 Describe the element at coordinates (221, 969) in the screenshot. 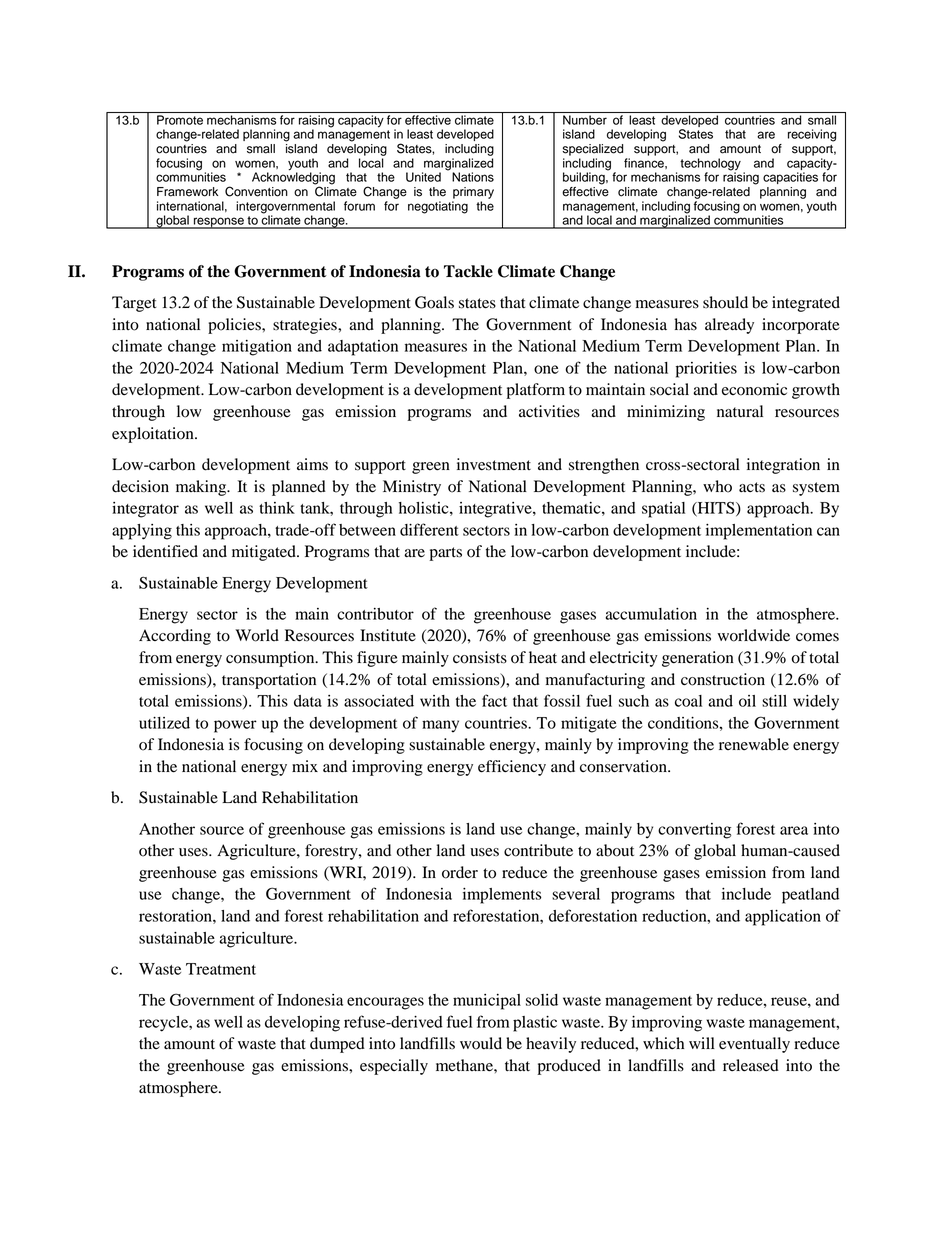

I see `Treatment` at that location.
